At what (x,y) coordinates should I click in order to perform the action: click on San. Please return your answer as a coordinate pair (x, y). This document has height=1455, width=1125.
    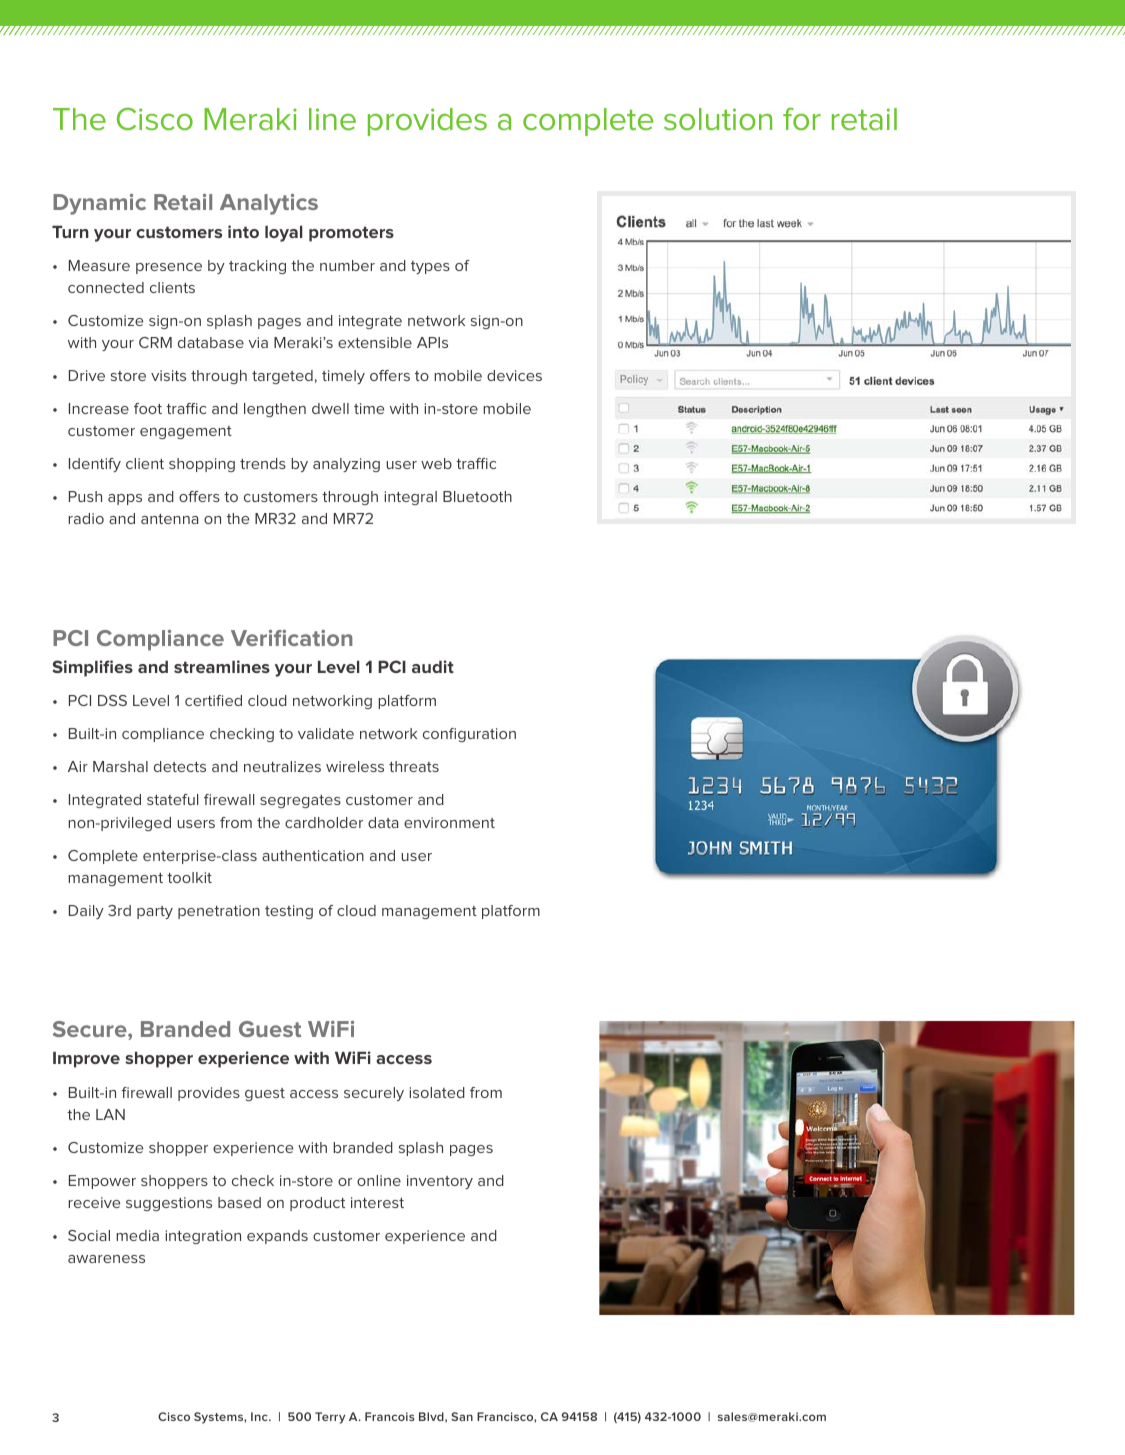
    Looking at the image, I should click on (462, 1416).
